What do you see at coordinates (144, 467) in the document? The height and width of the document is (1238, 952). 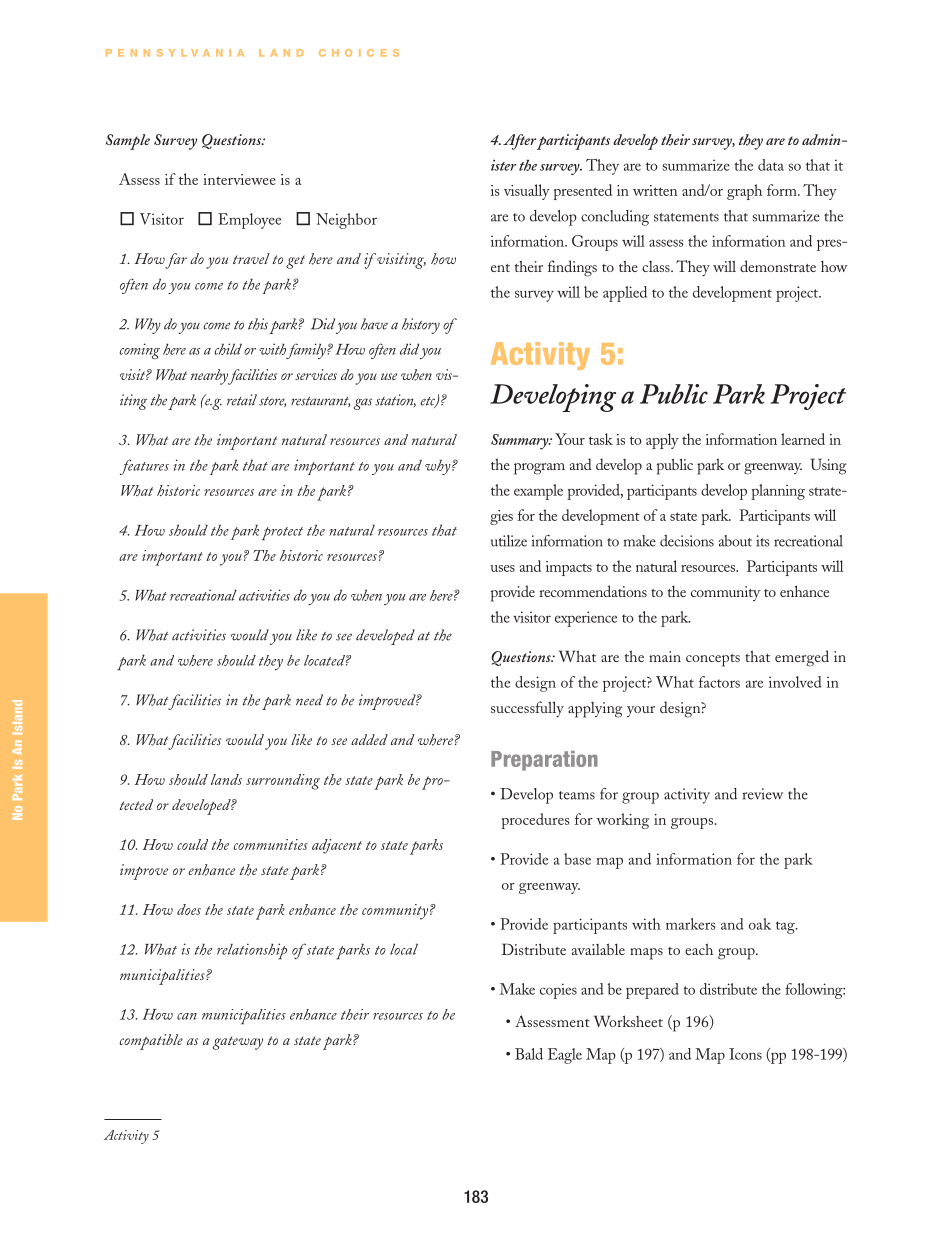 I see `features` at bounding box center [144, 467].
